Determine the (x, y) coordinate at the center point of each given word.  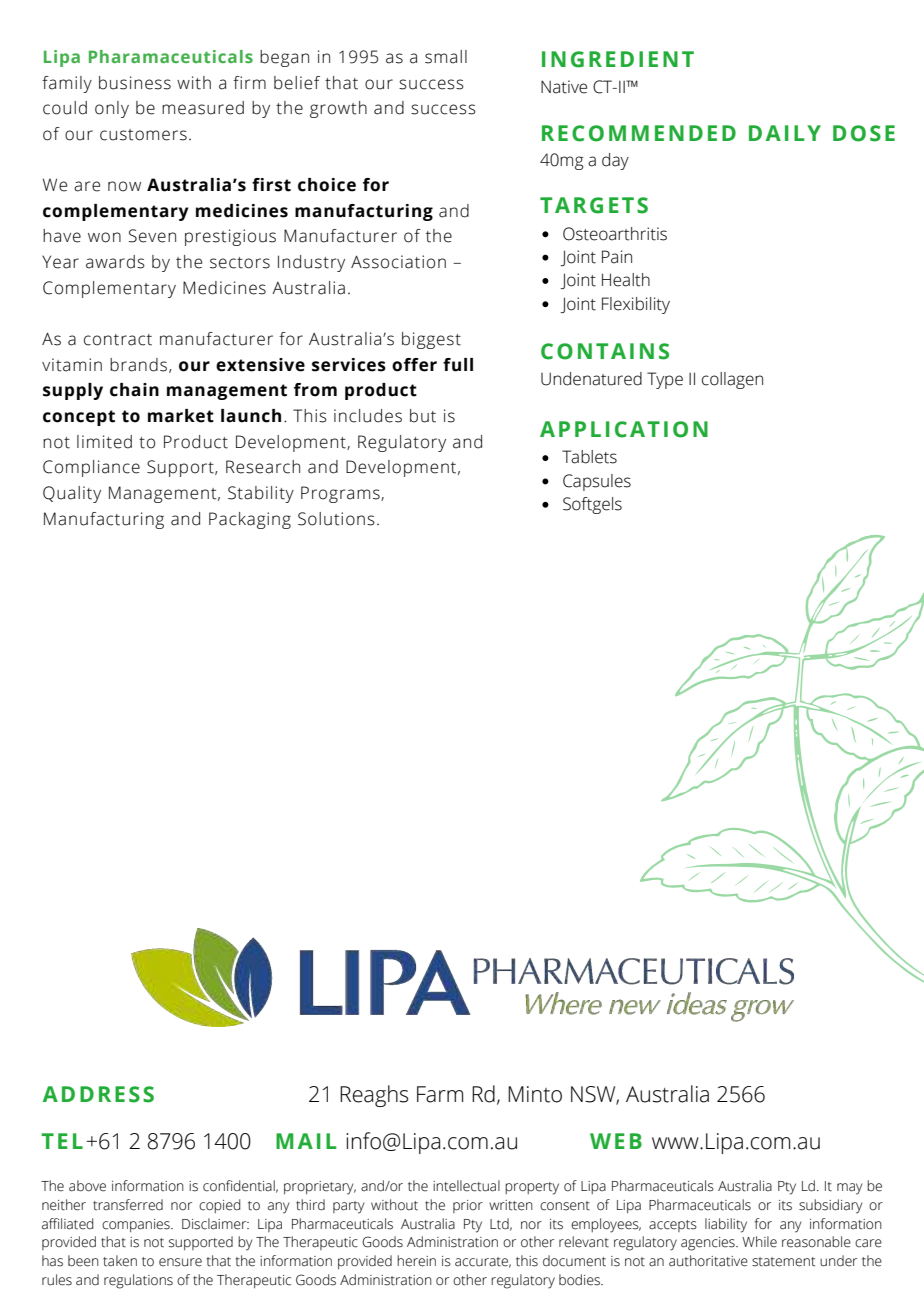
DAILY (785, 133)
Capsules (597, 482)
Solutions (336, 519)
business (135, 83)
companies (137, 1225)
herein (416, 1261)
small (446, 57)
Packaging (250, 520)
